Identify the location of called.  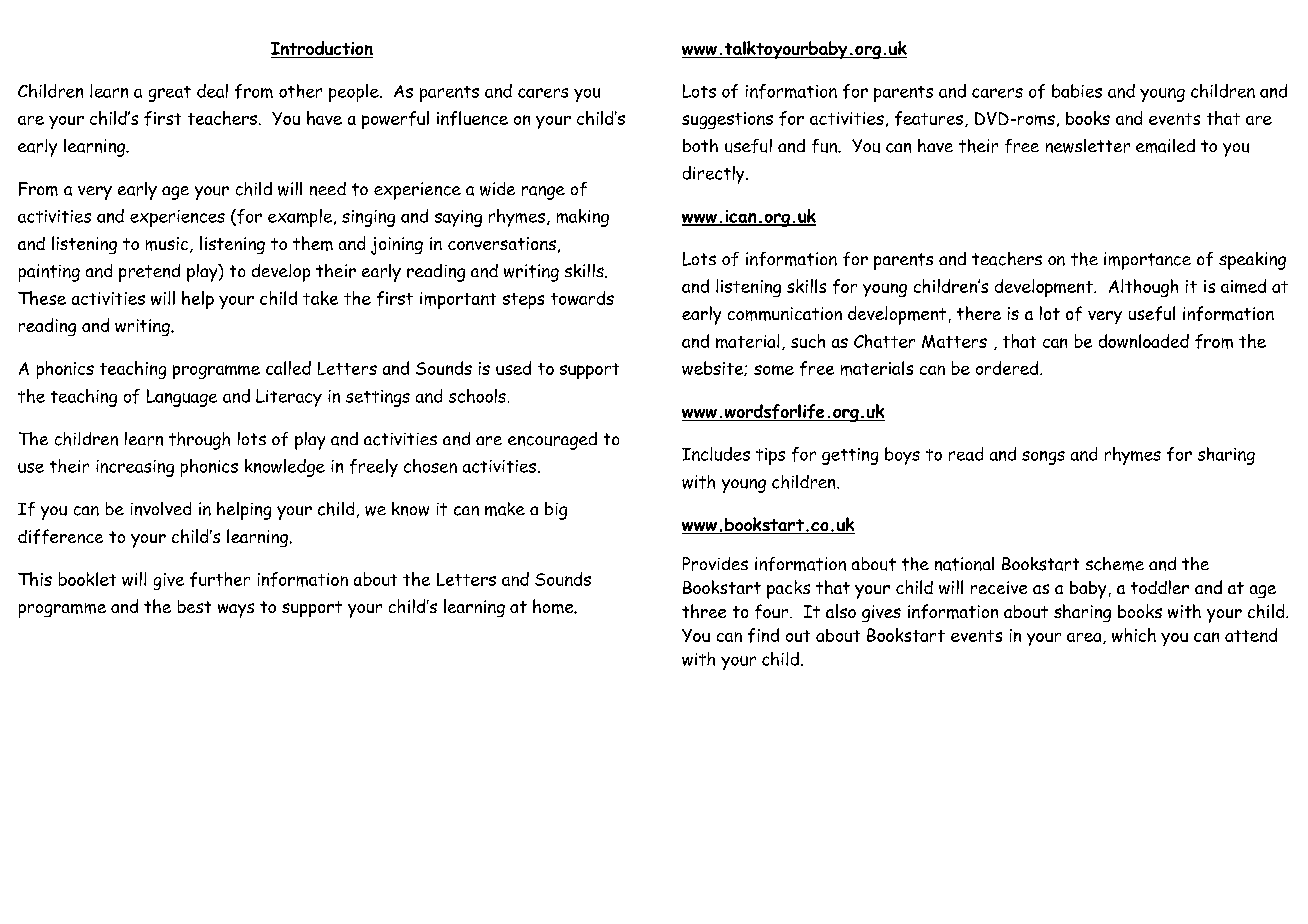
(288, 368).
